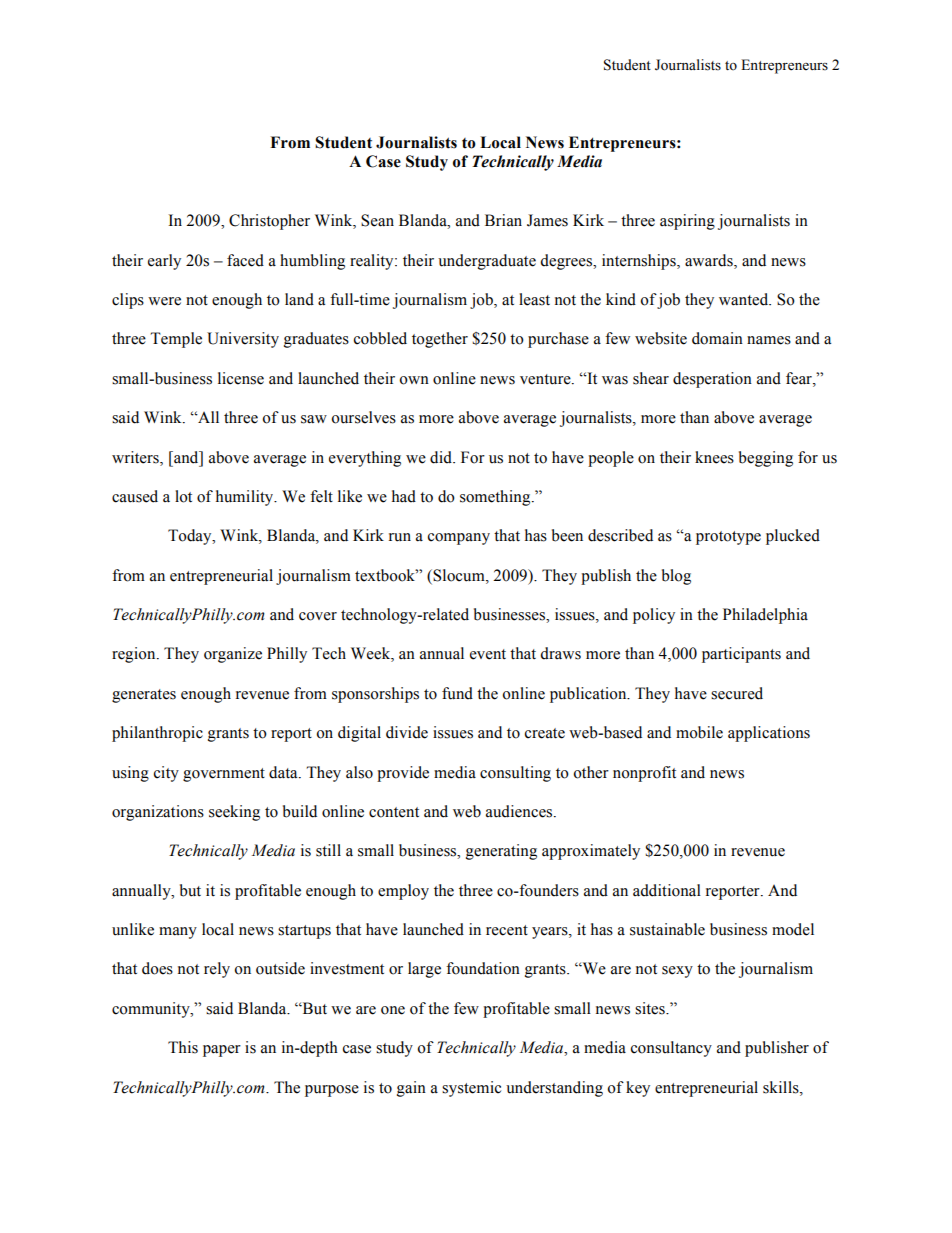  I want to click on organize, so click(233, 655).
